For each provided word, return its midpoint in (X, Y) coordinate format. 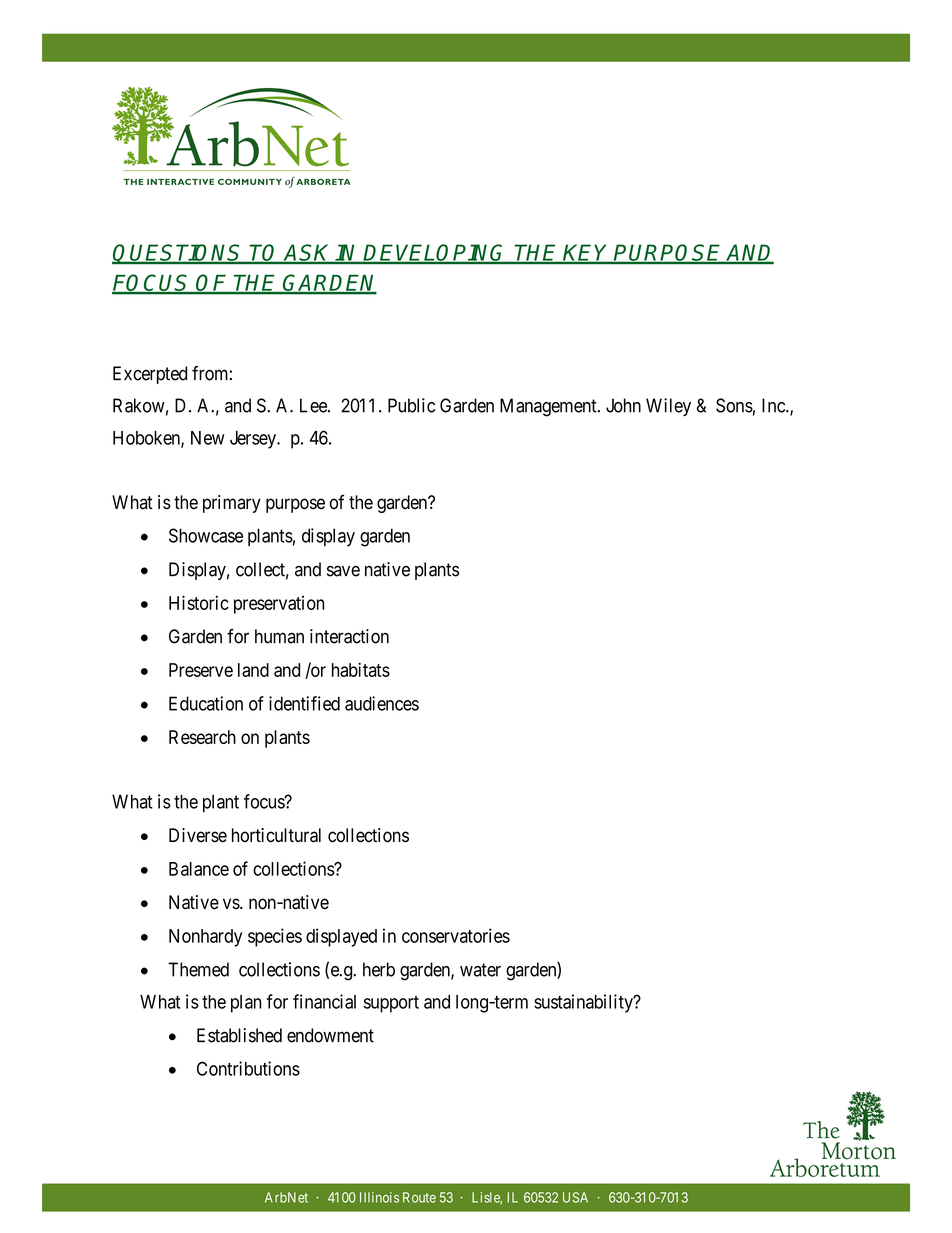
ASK (308, 254)
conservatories (456, 935)
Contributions (248, 1068)
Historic (199, 602)
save (343, 571)
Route (419, 1197)
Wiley (668, 407)
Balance (199, 869)
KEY (587, 253)
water (480, 970)
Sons (734, 405)
